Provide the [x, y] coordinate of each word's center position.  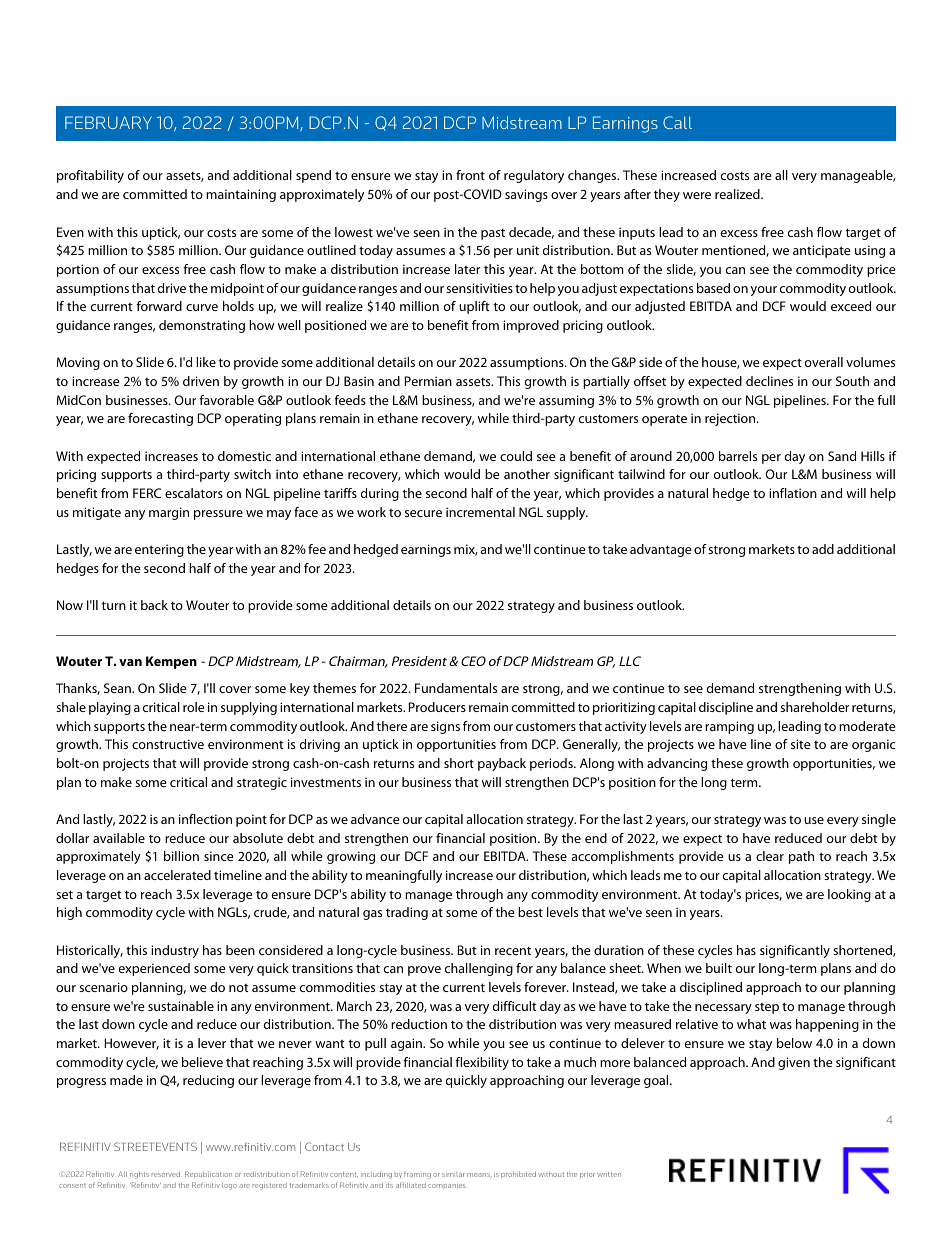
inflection [205, 819]
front [470, 175]
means [479, 1175]
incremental [480, 512]
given [794, 1063]
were [697, 195]
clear [770, 856]
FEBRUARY [108, 122]
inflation [793, 493]
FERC [147, 493]
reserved [166, 1174]
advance [375, 819]
